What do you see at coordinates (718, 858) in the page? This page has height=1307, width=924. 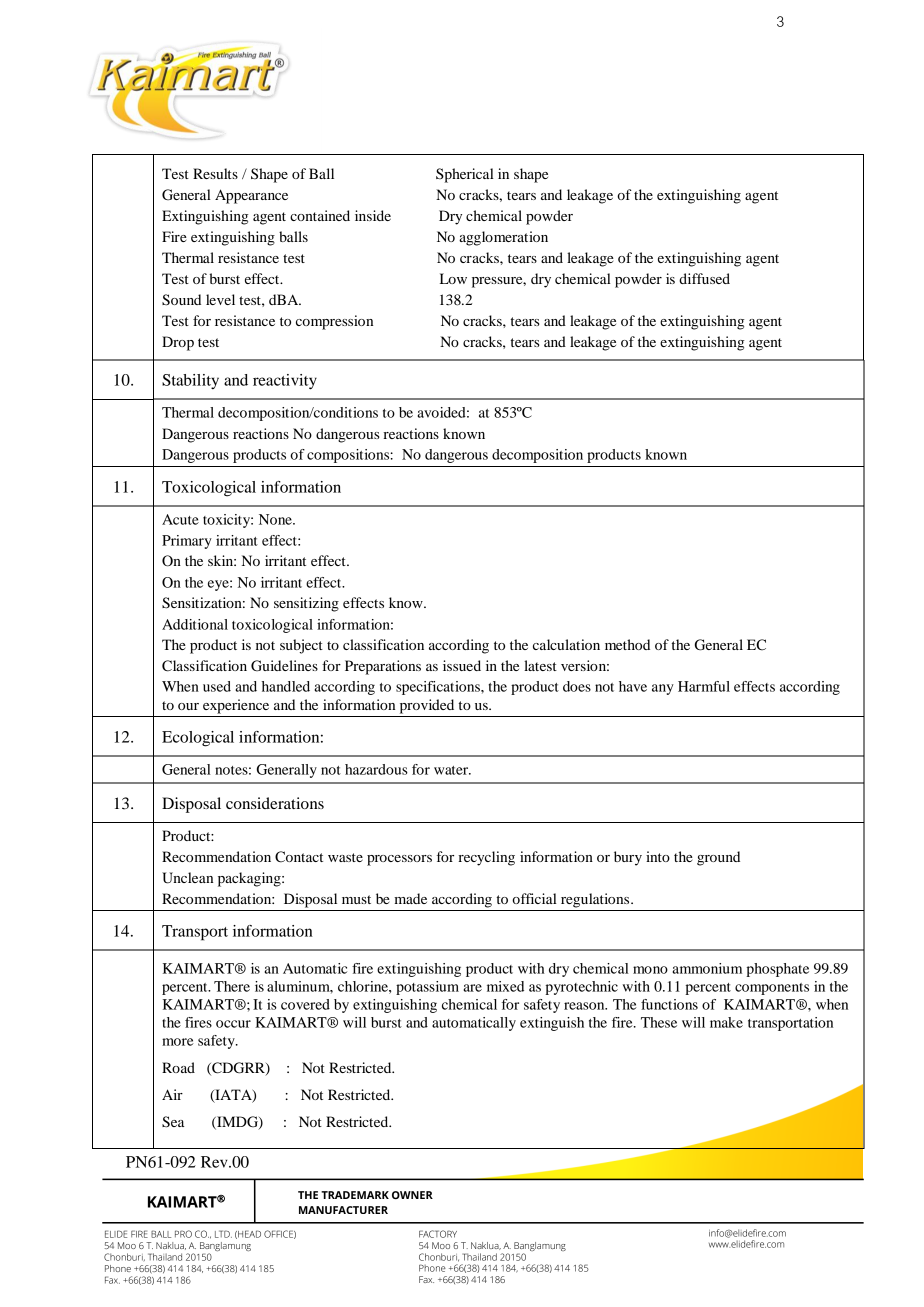 I see `ground` at bounding box center [718, 858].
